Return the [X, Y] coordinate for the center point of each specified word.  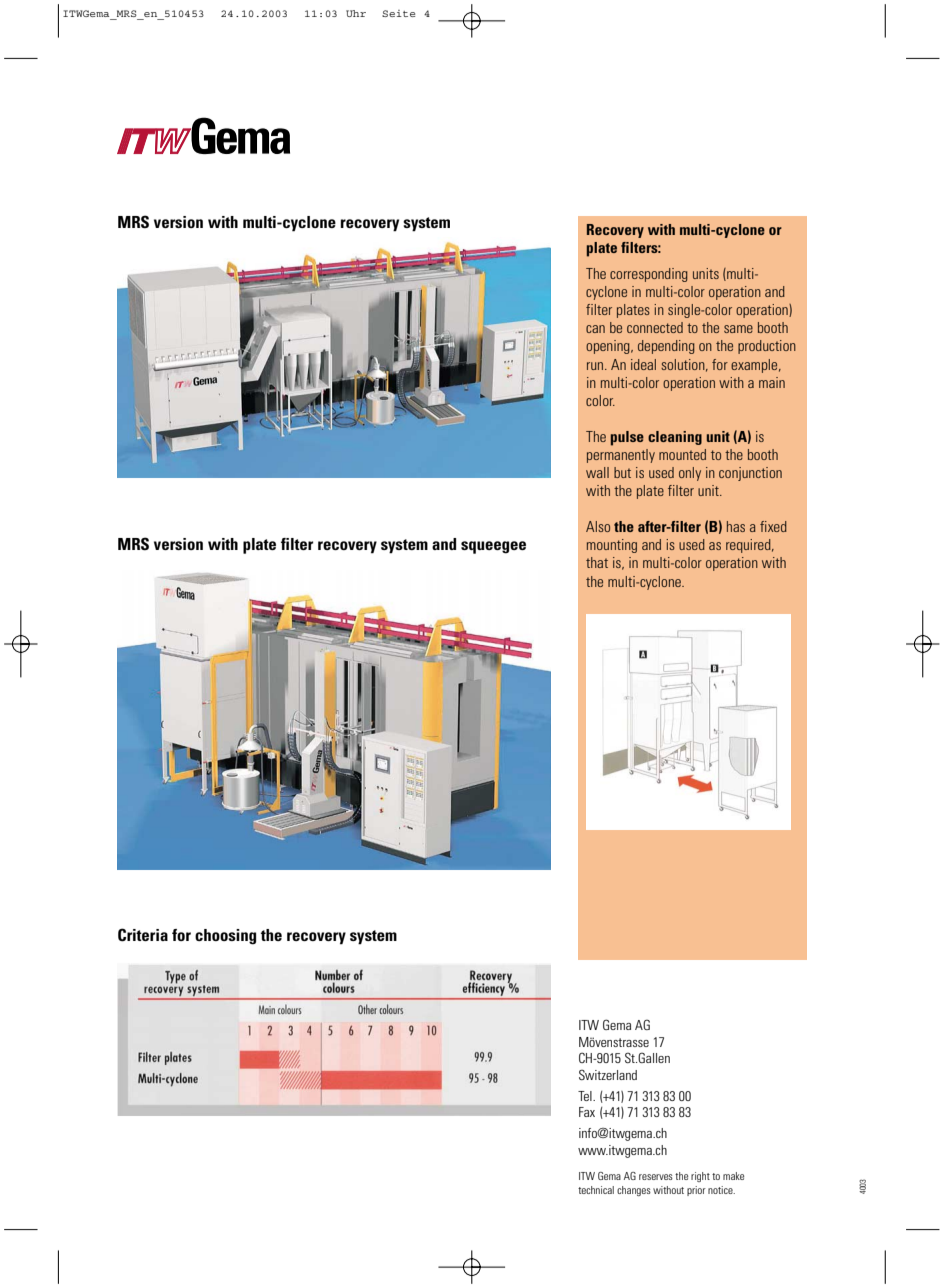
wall [597, 472]
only [690, 474]
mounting [612, 546]
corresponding [649, 275]
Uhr [356, 13]
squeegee [493, 547]
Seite [398, 13]
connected [655, 327]
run [596, 366]
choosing [225, 937]
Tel [586, 1096]
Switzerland [608, 1075]
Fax [587, 1112]
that [597, 562]
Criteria [143, 935]
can [595, 329]
